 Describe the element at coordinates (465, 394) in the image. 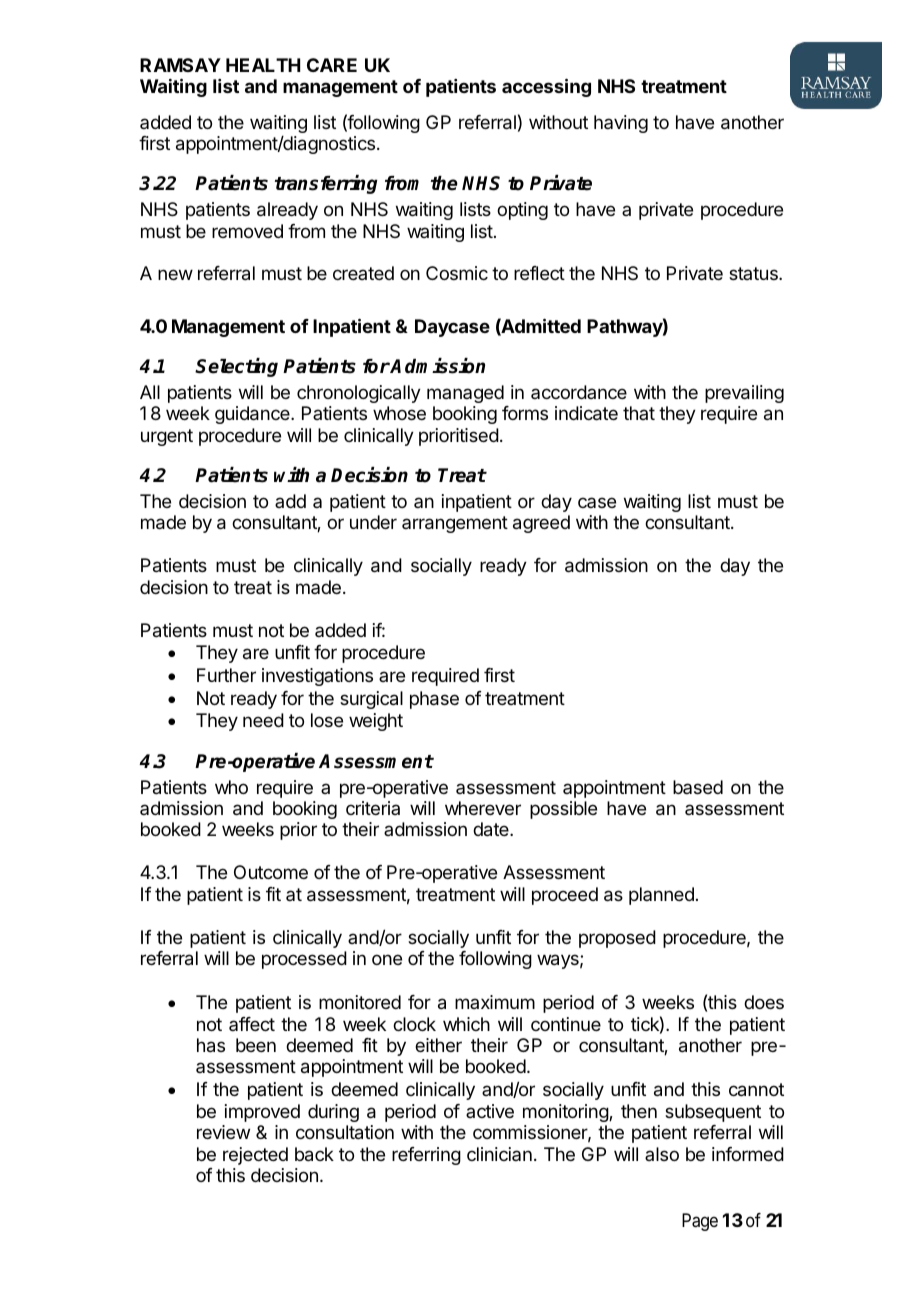

I see `managed` at that location.
